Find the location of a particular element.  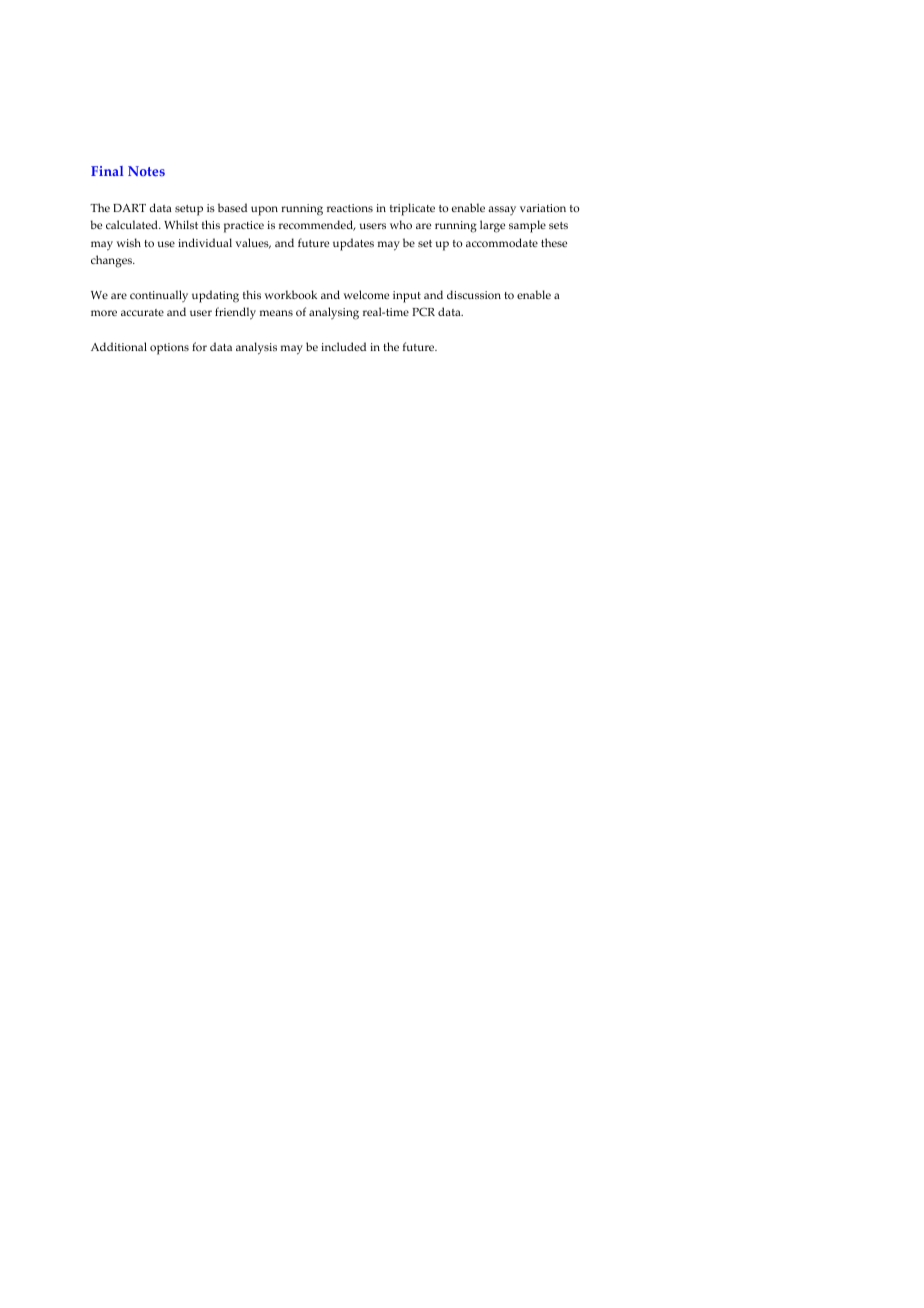

variation is located at coordinates (543, 208).
